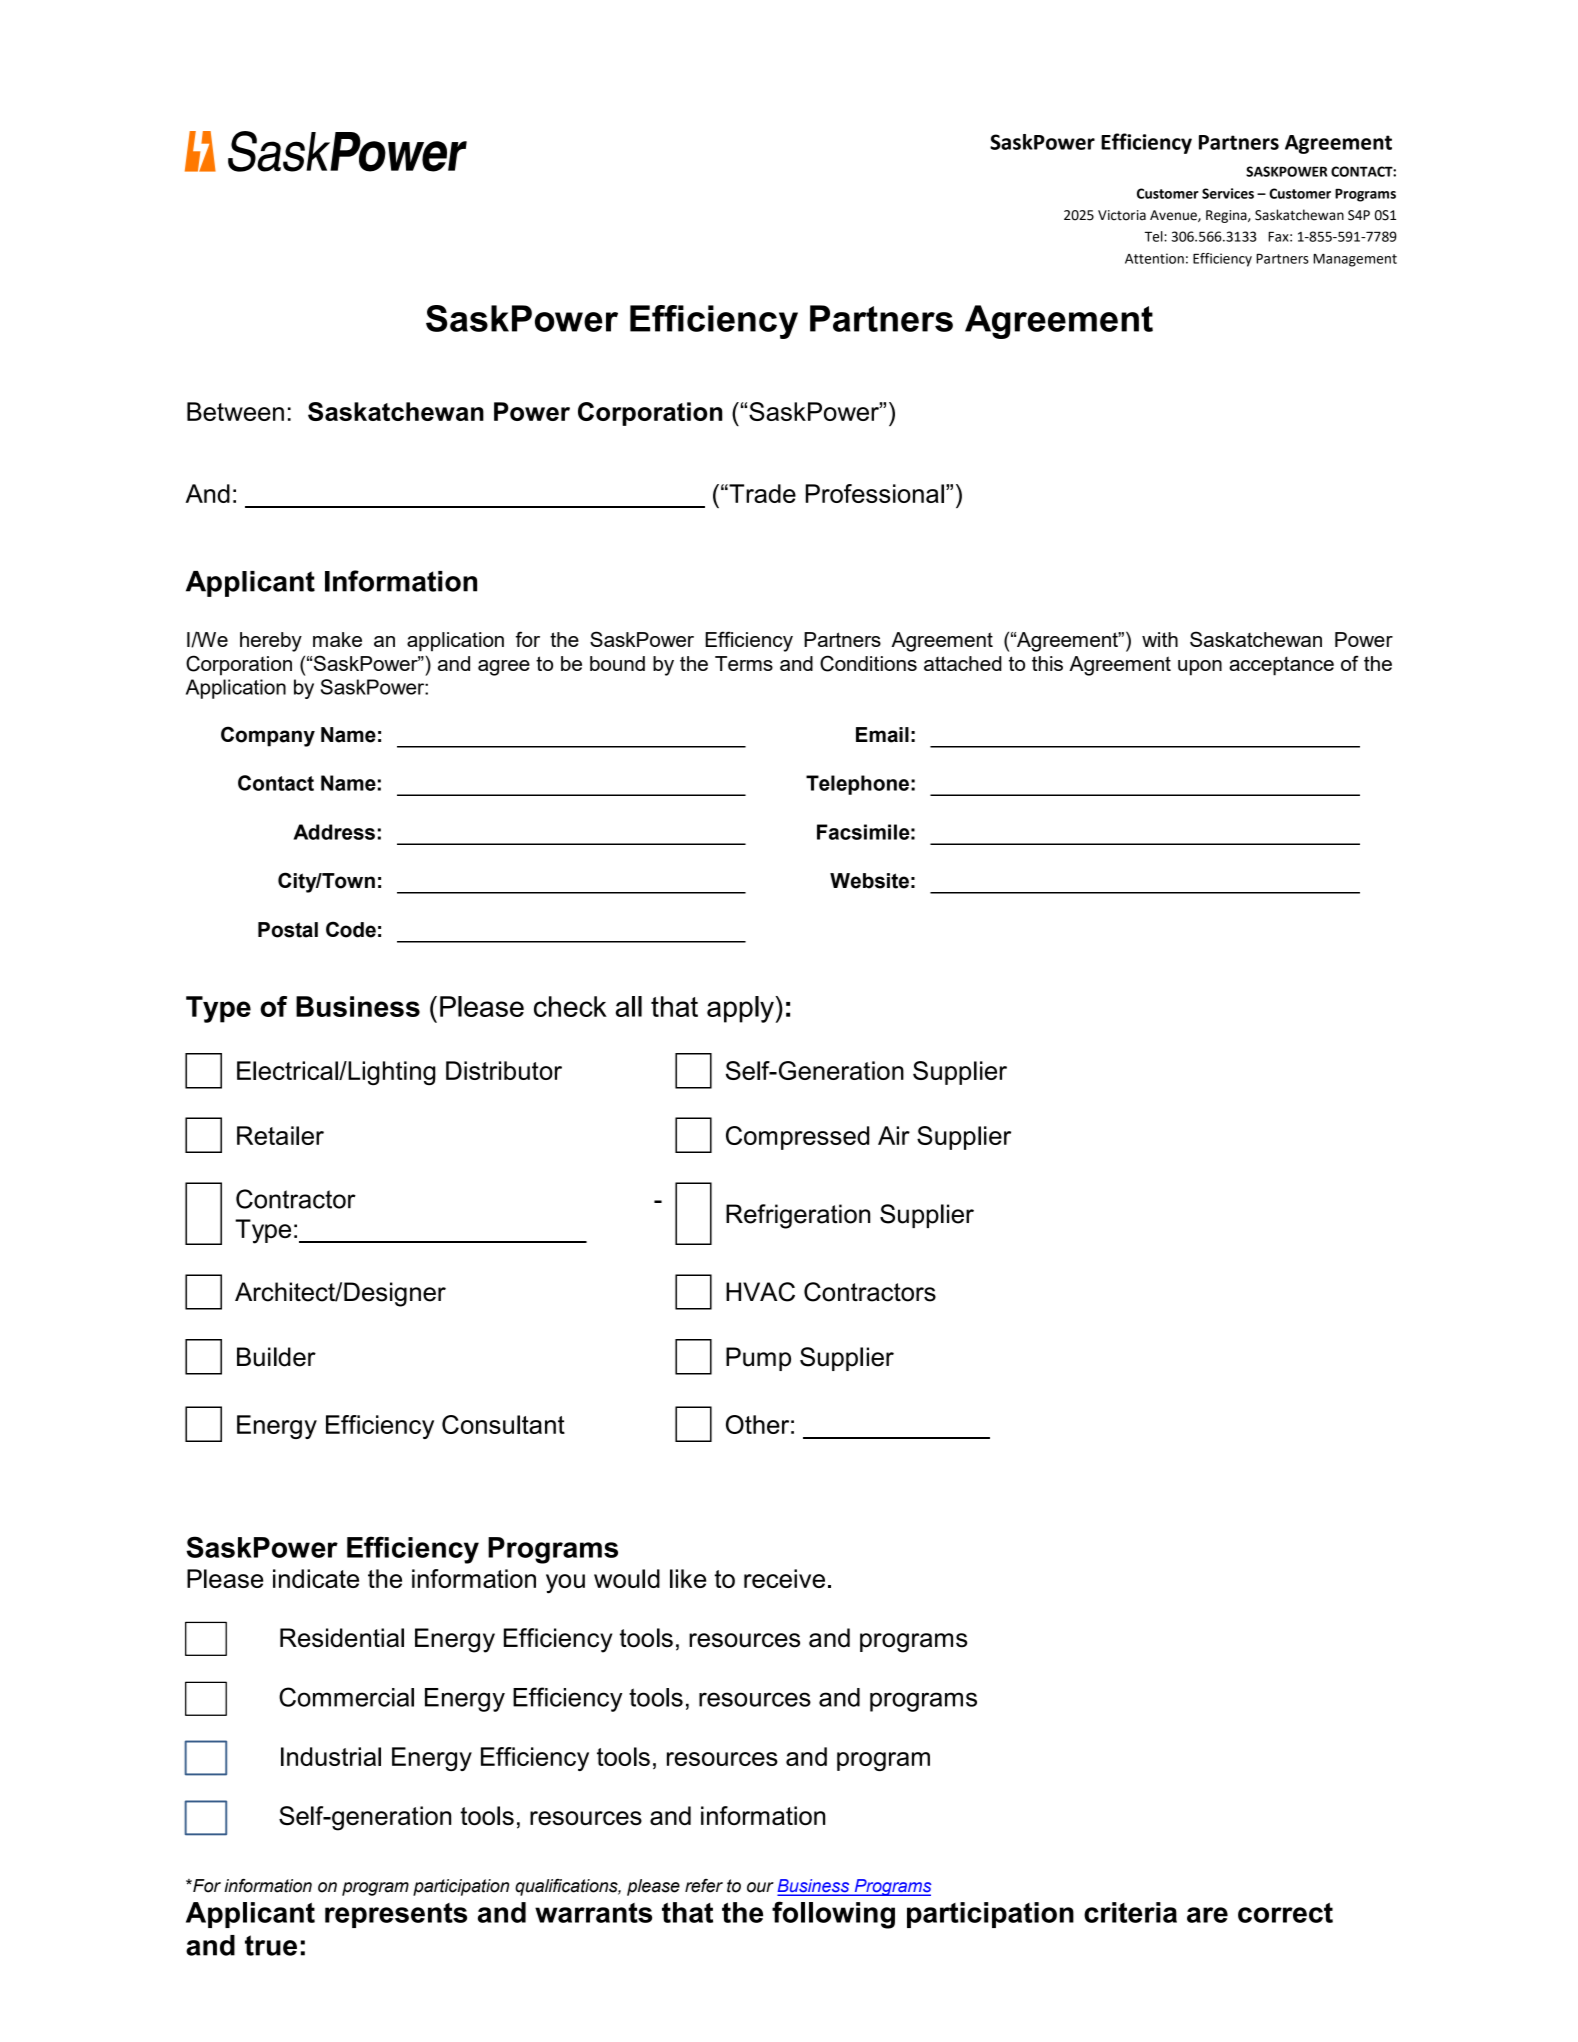  Describe the element at coordinates (875, 493) in the screenshot. I see `Professional` at that location.
